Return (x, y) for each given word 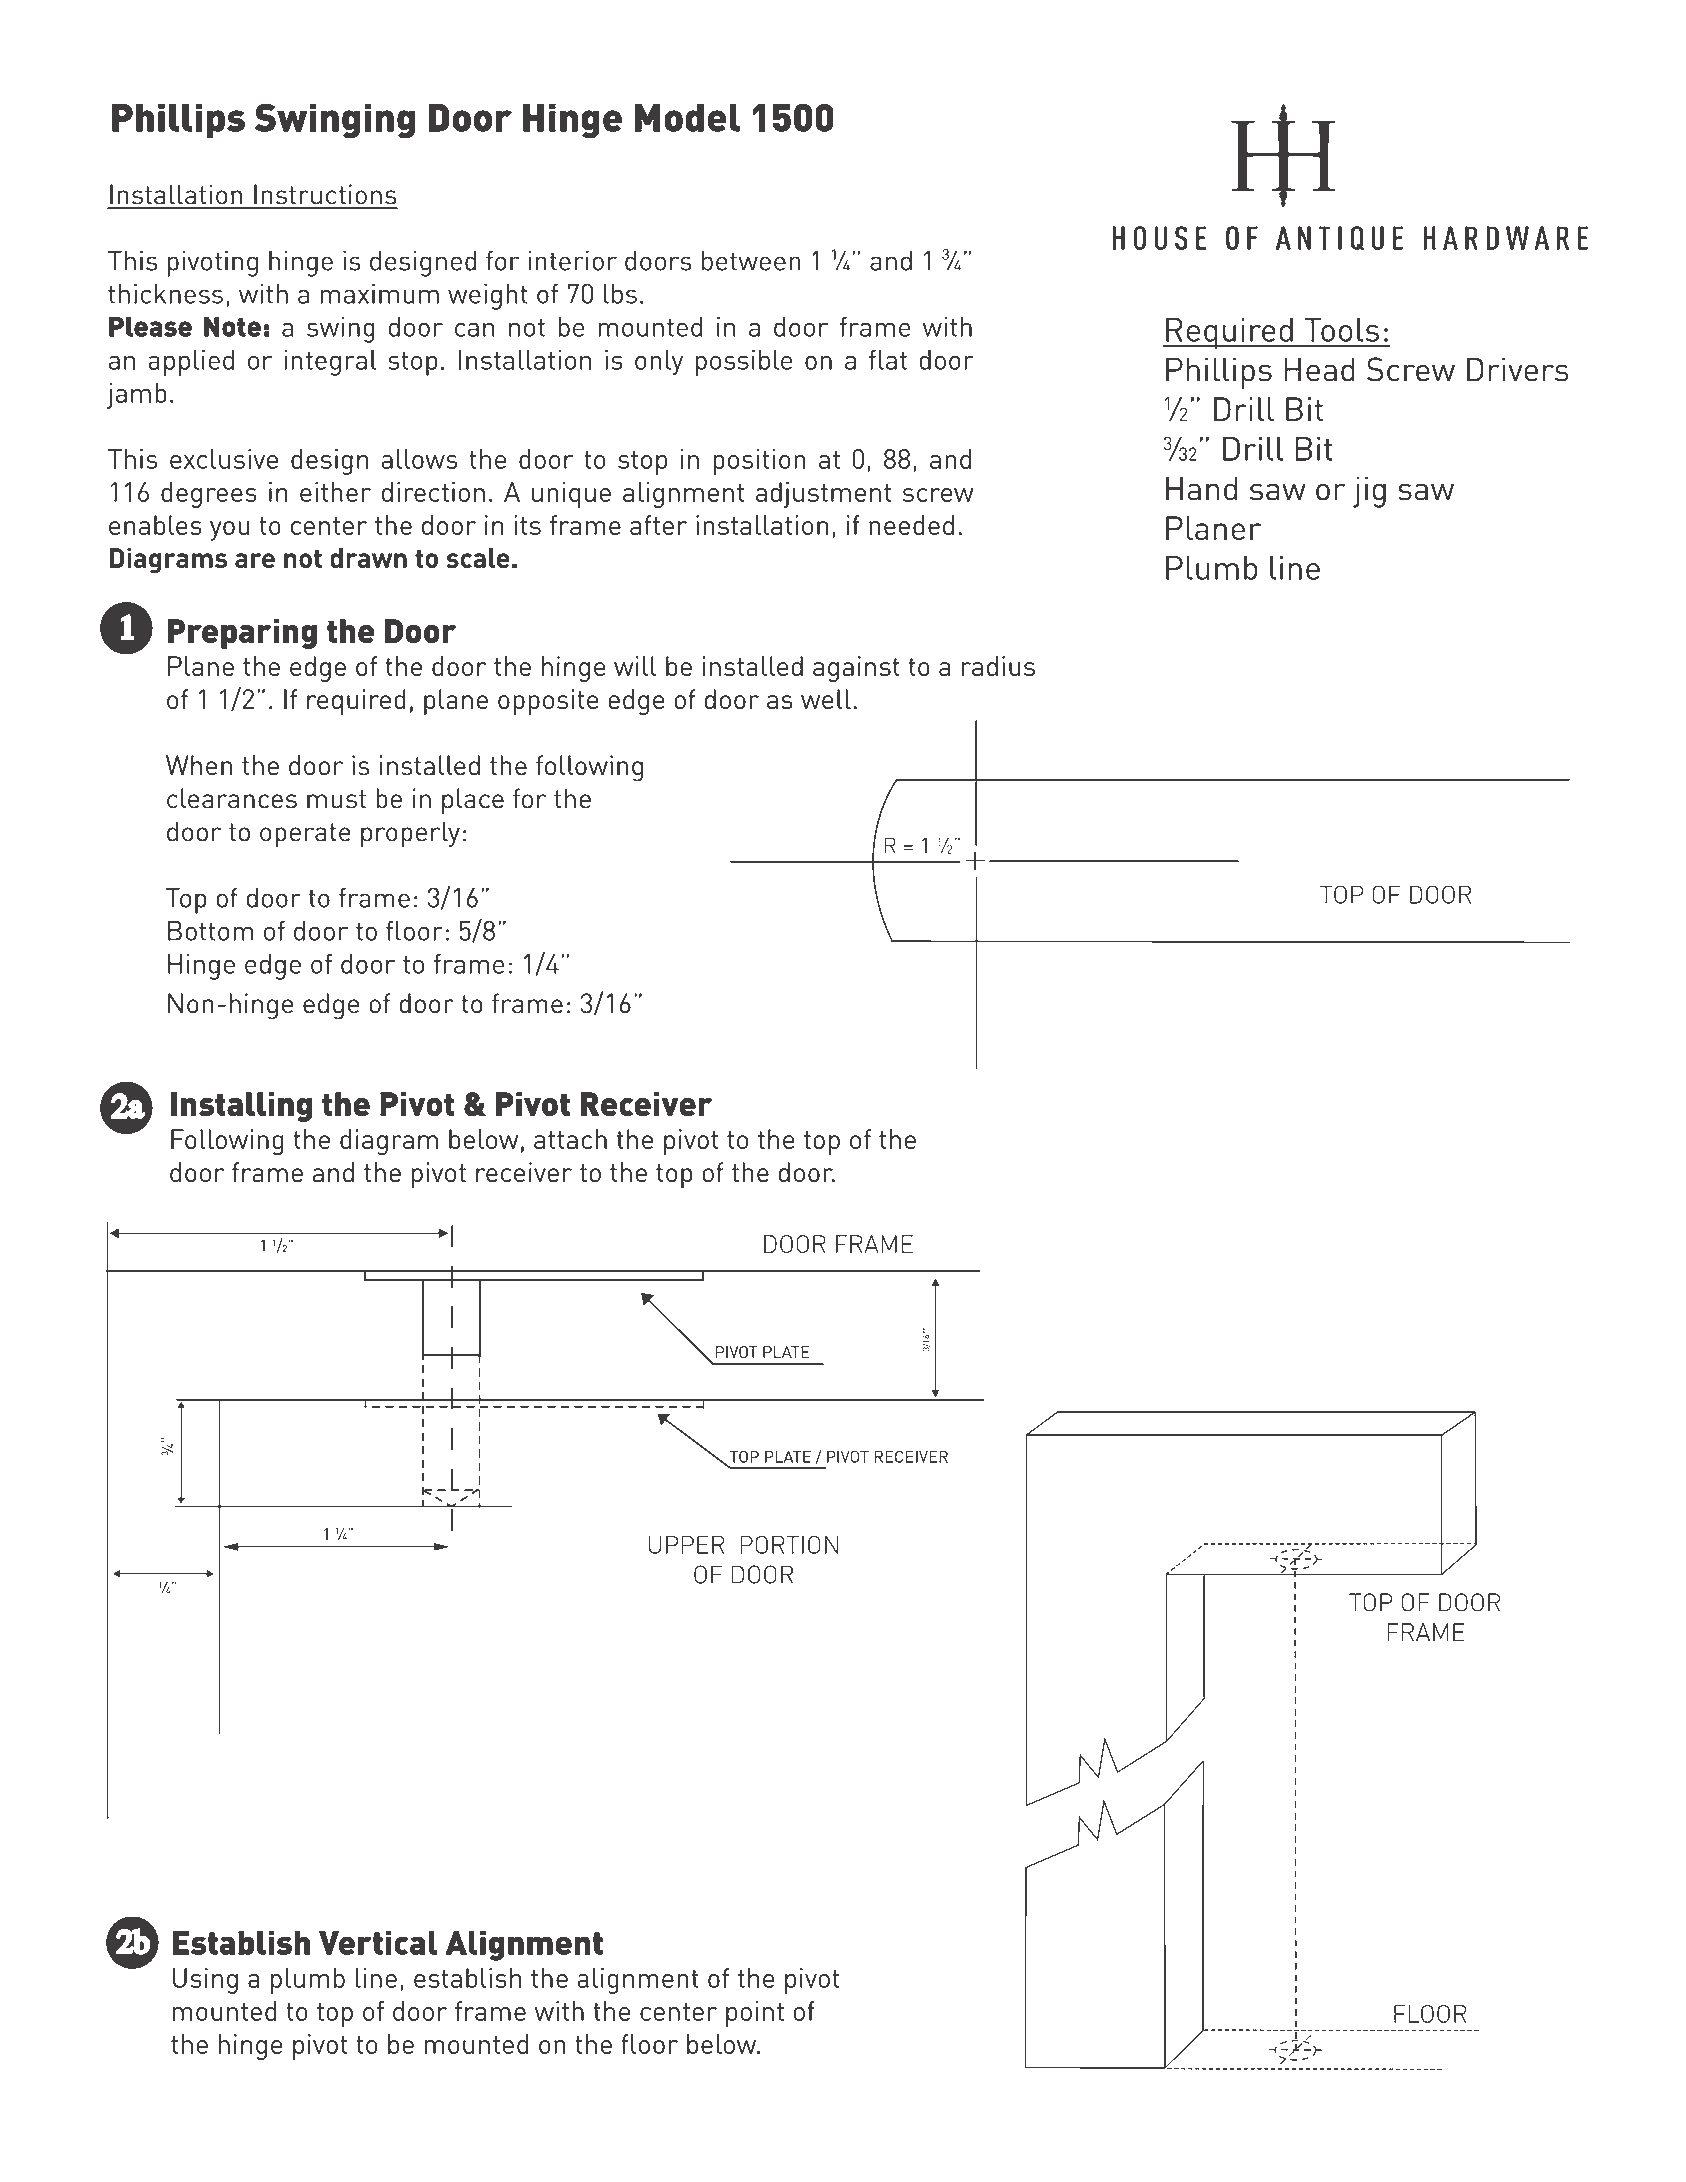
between (751, 260)
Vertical (378, 1943)
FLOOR (1430, 2014)
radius (998, 666)
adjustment (823, 495)
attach (570, 1139)
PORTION (789, 1544)
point (755, 2014)
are (255, 560)
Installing (241, 1107)
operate (305, 835)
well (826, 699)
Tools (1341, 330)
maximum (379, 293)
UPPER (686, 1545)
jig (1369, 492)
